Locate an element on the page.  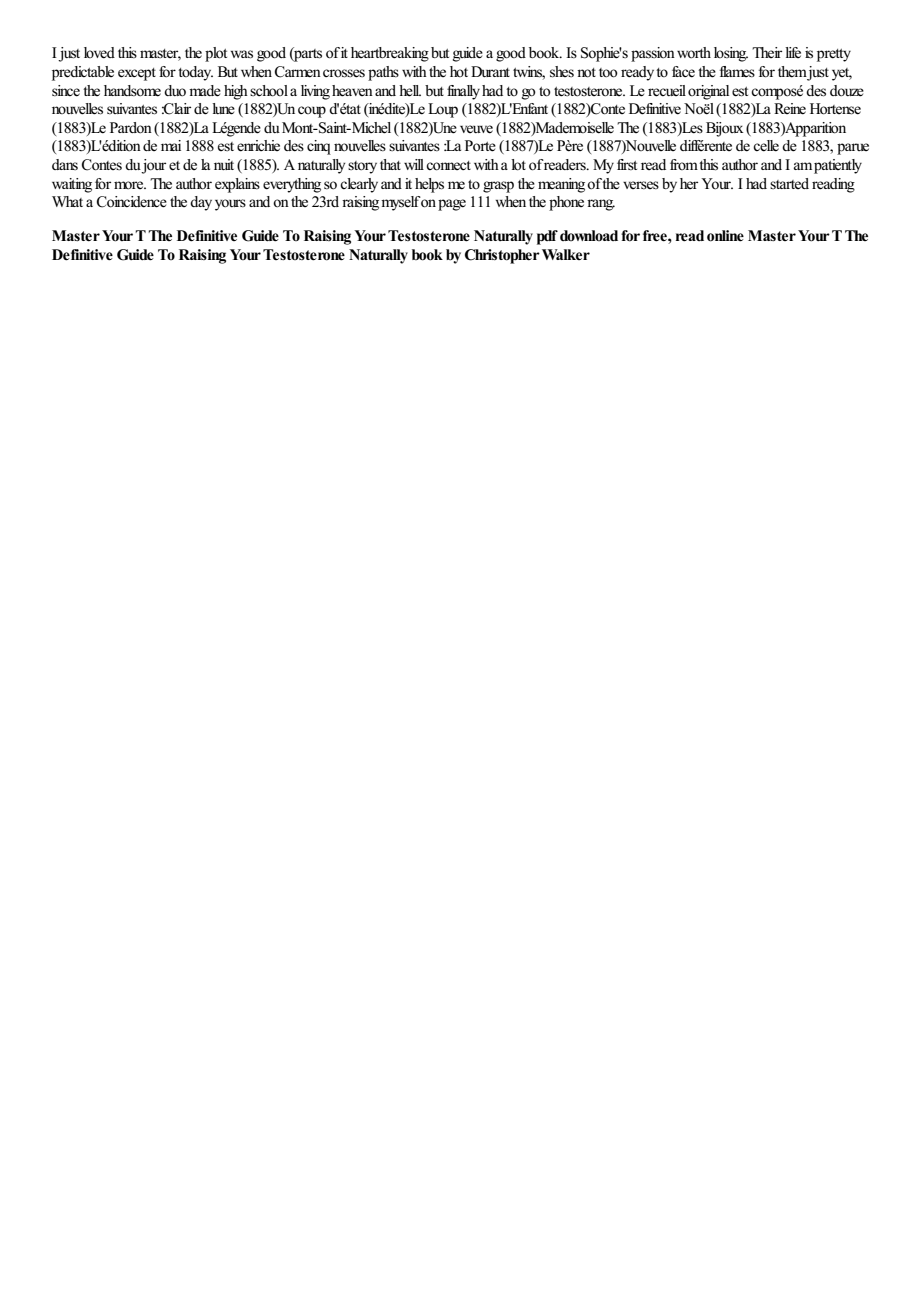
losing is located at coordinates (731, 54).
